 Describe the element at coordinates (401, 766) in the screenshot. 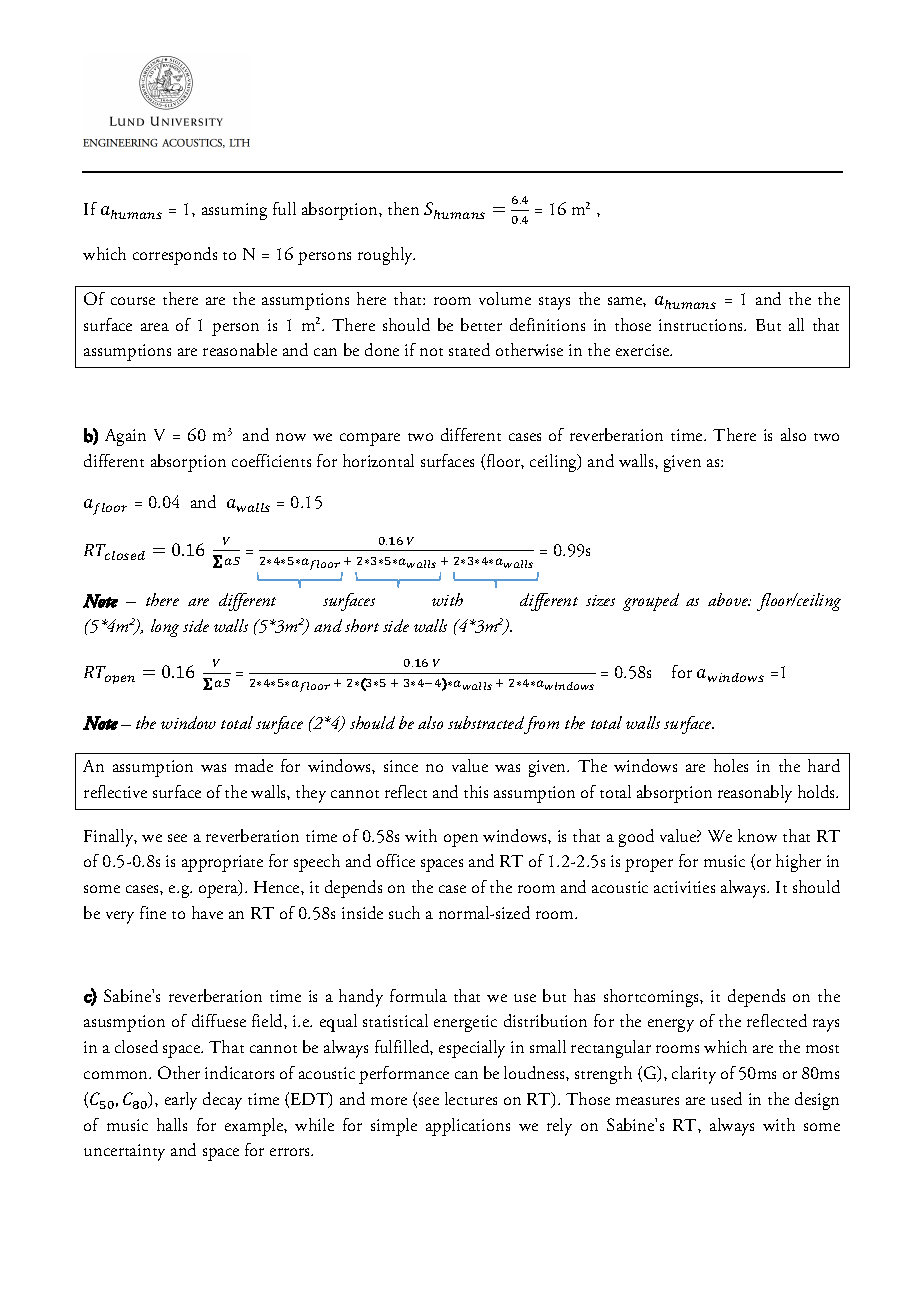

I see `since` at that location.
